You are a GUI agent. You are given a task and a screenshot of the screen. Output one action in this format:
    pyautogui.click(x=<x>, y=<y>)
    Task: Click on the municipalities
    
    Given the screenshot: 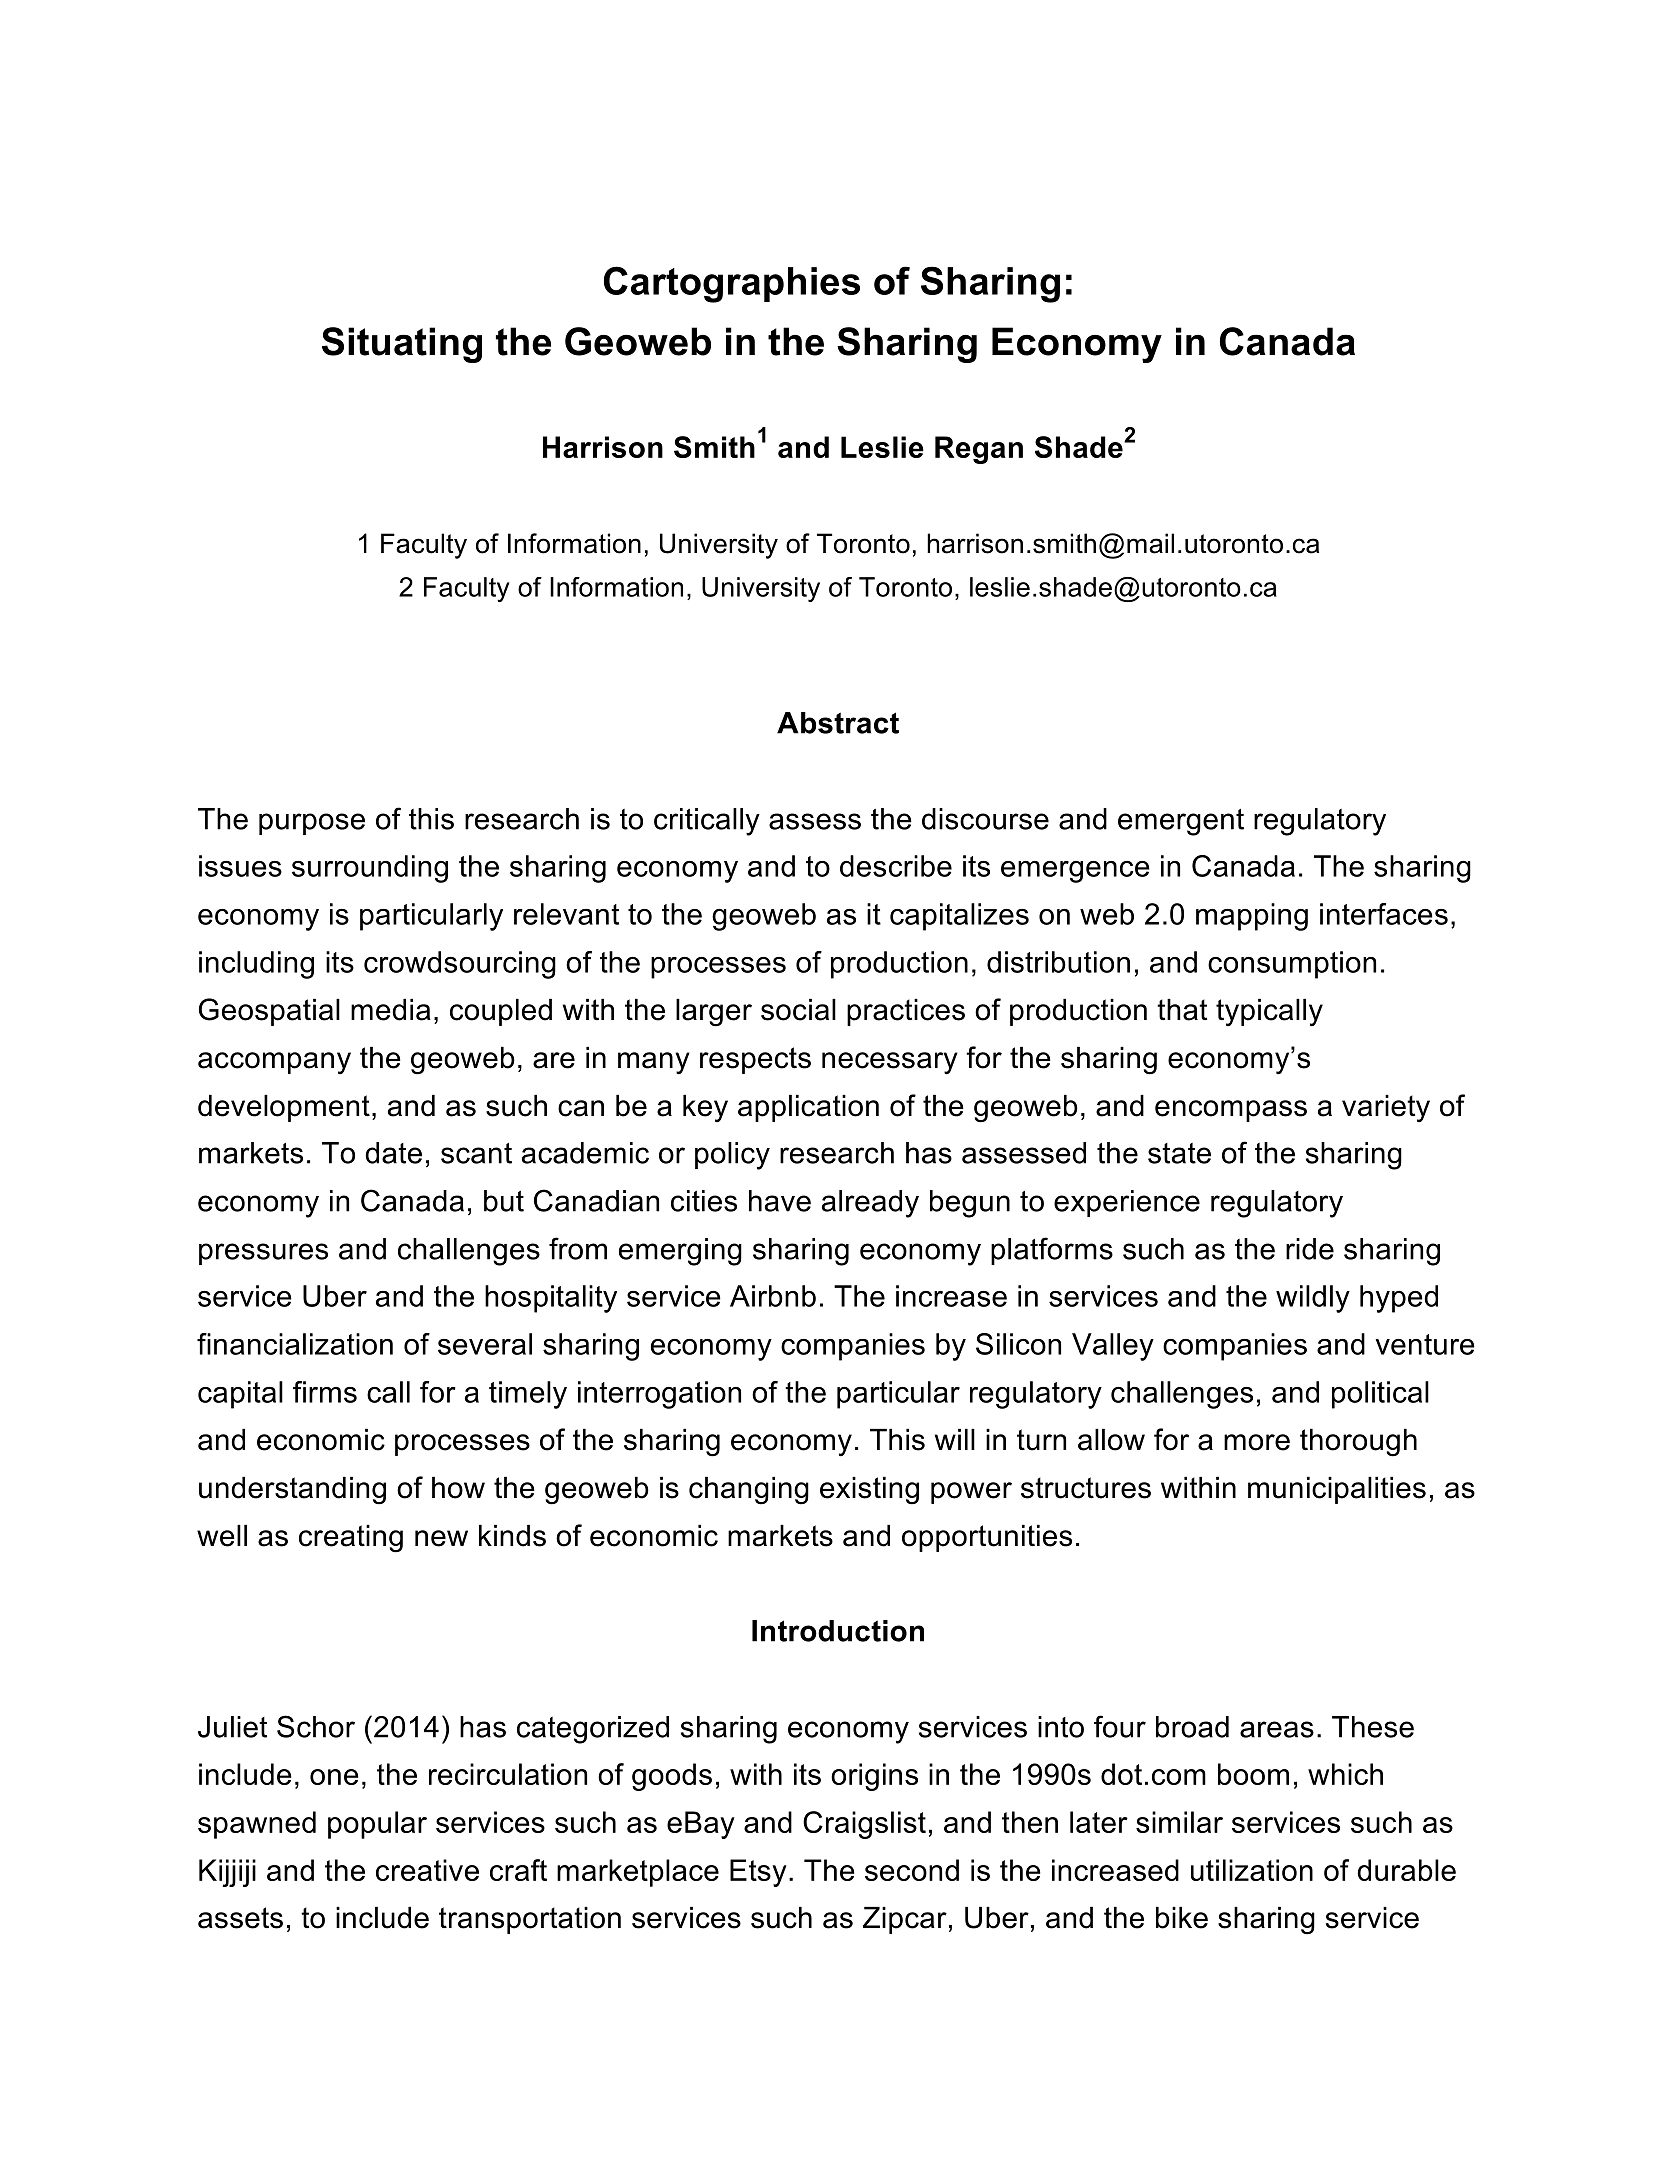 What is the action you would take?
    pyautogui.click(x=1337, y=1490)
